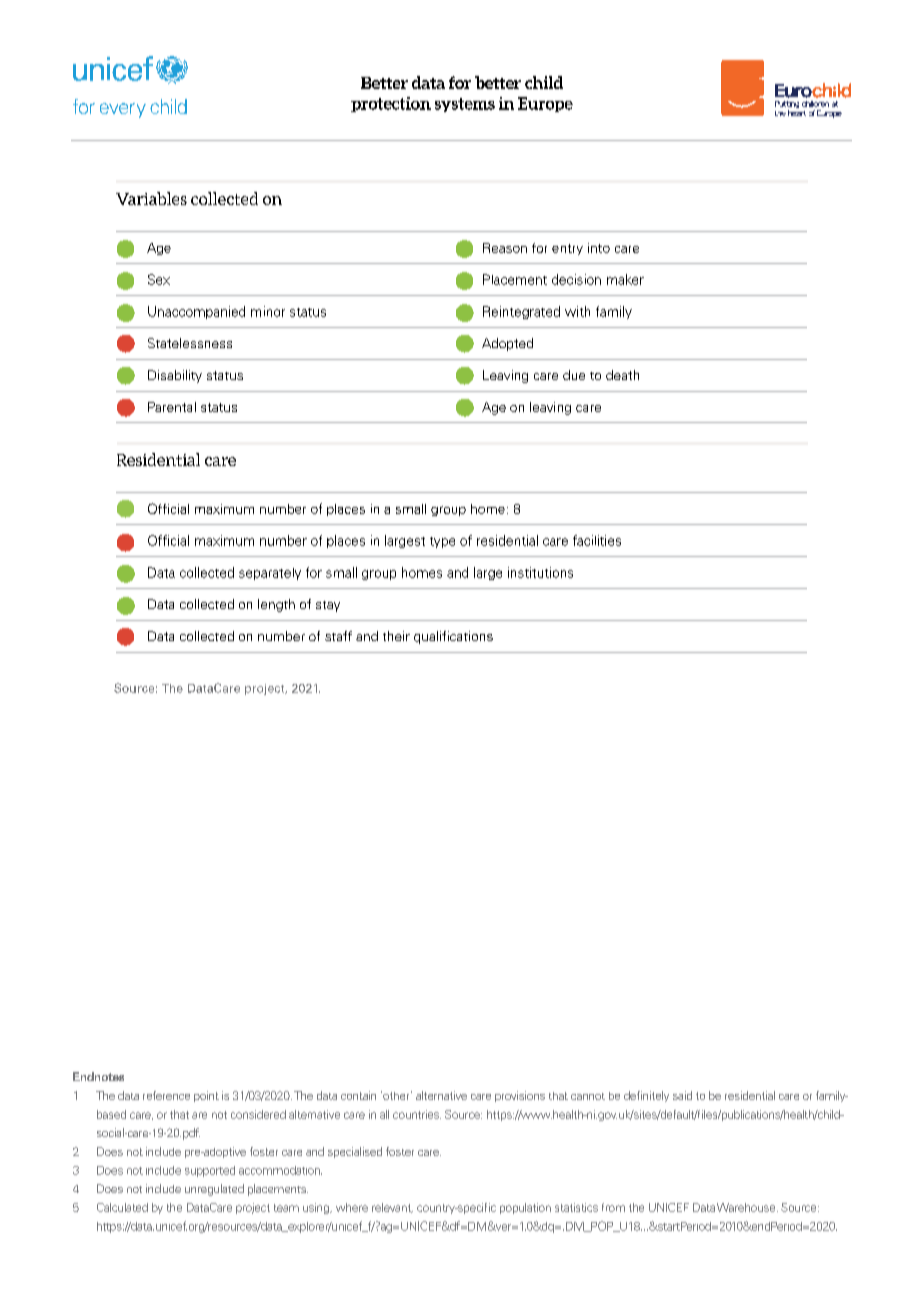 This screenshot has height=1308, width=924. Describe the element at coordinates (396, 636) in the screenshot. I see `their` at that location.
